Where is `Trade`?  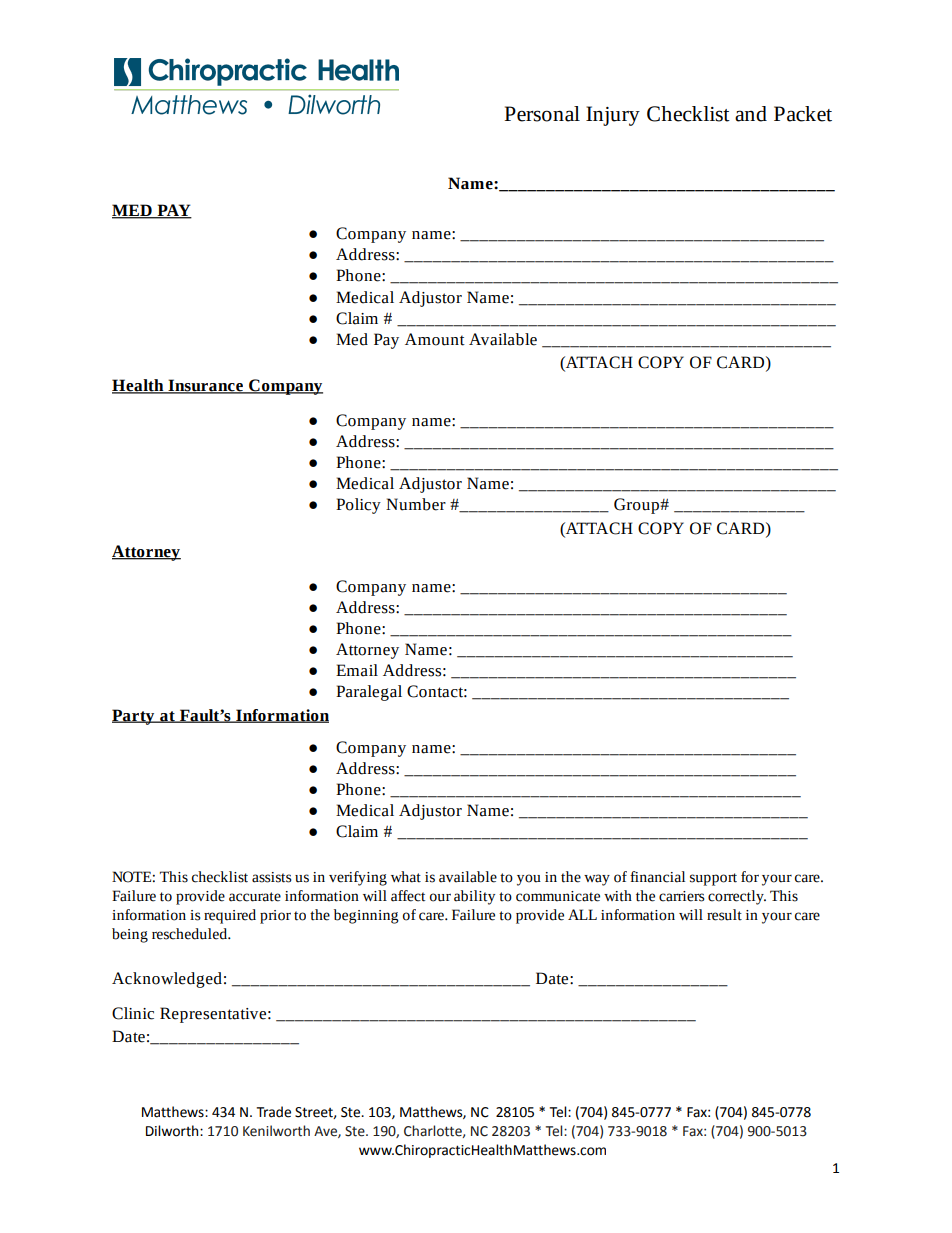
Trade is located at coordinates (273, 1112).
